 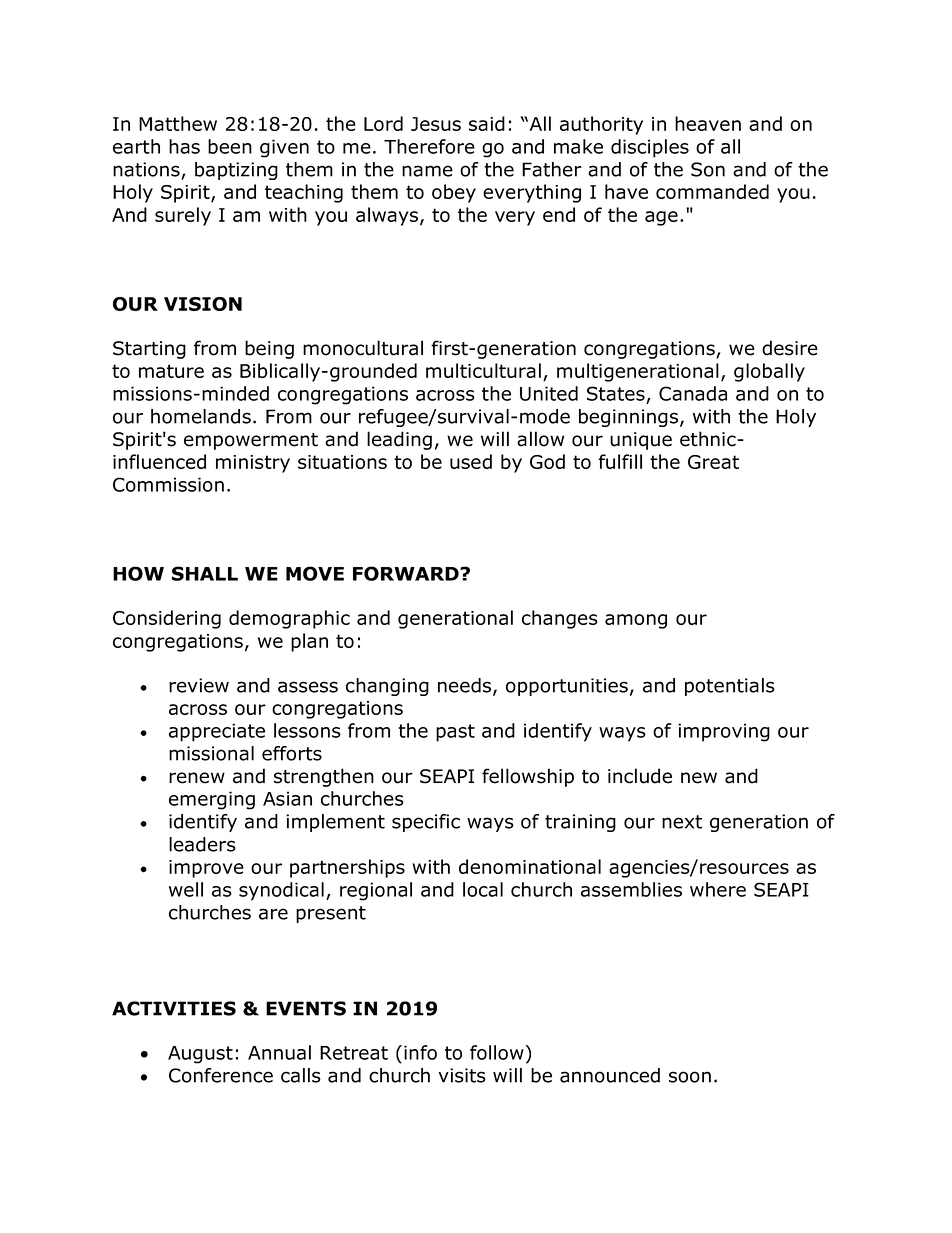 I want to click on mature, so click(x=171, y=371).
